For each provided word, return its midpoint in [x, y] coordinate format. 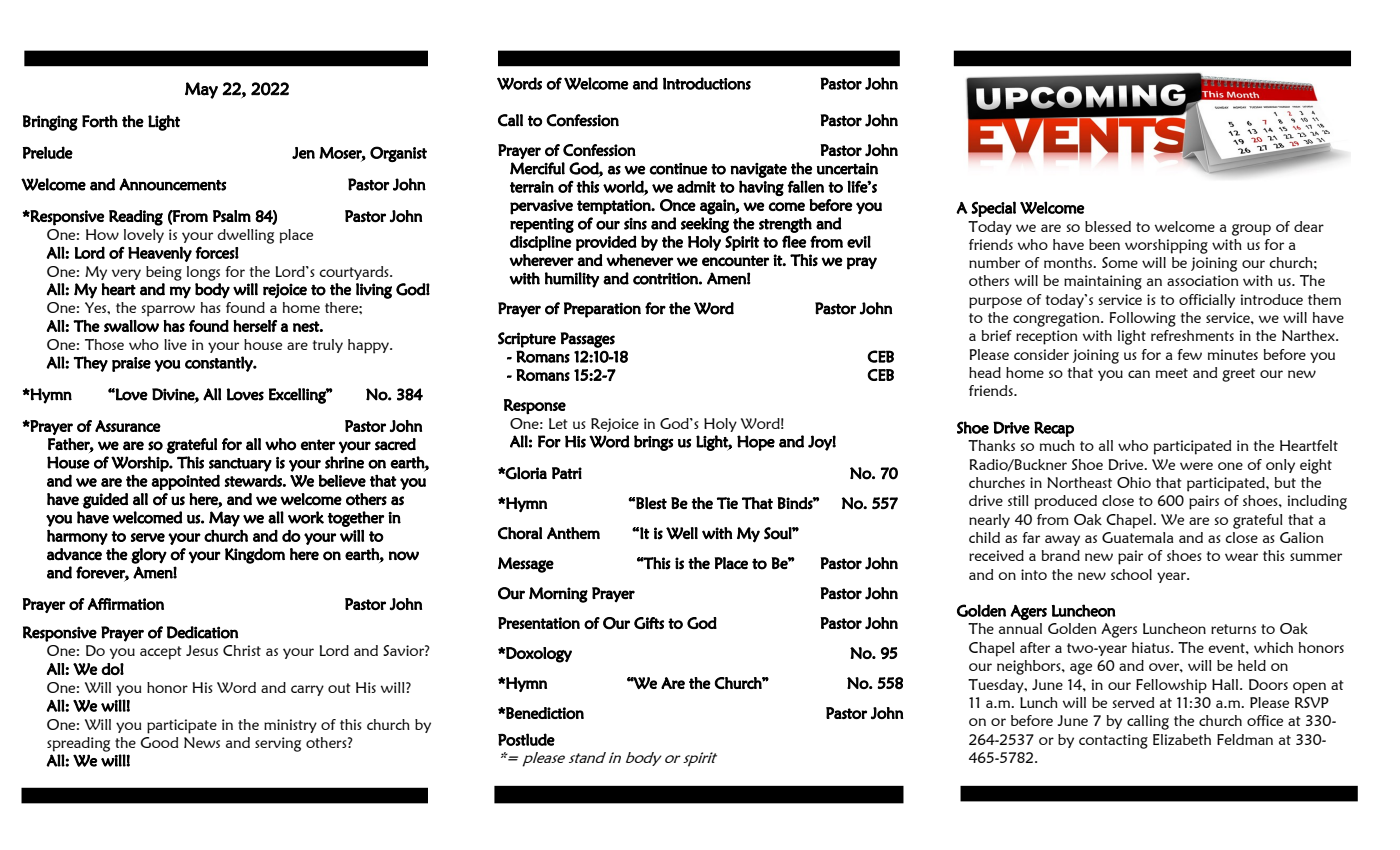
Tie [727, 503]
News [202, 742]
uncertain [847, 169]
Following [1143, 319]
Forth [100, 121]
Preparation [602, 310]
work [306, 517]
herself [255, 326]
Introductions [707, 83]
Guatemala [1138, 537]
